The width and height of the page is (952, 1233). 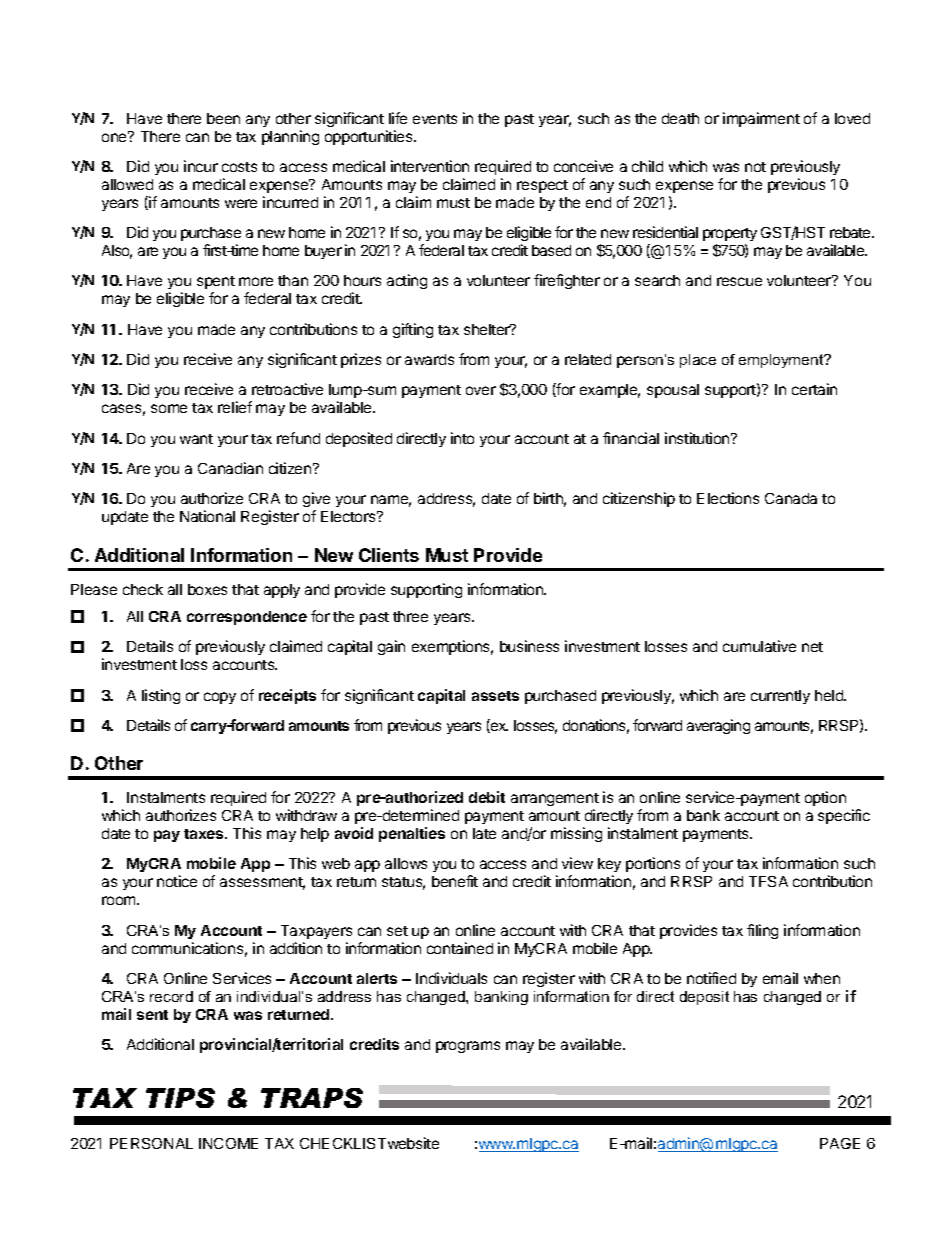 What do you see at coordinates (205, 834) in the page?
I see `taxes` at bounding box center [205, 834].
